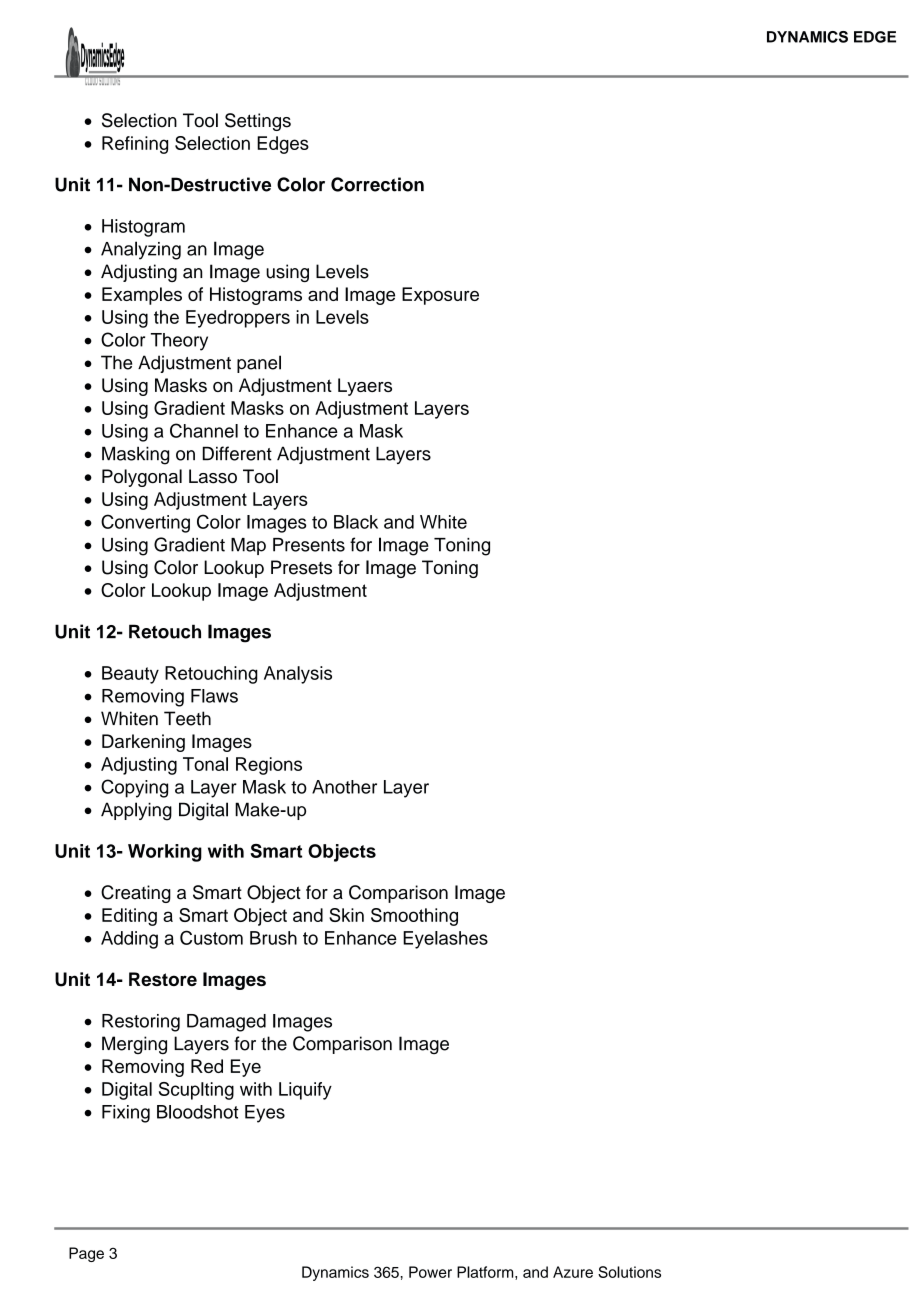 This screenshot has height=1308, width=924. What do you see at coordinates (356, 522) in the screenshot?
I see `Black` at bounding box center [356, 522].
